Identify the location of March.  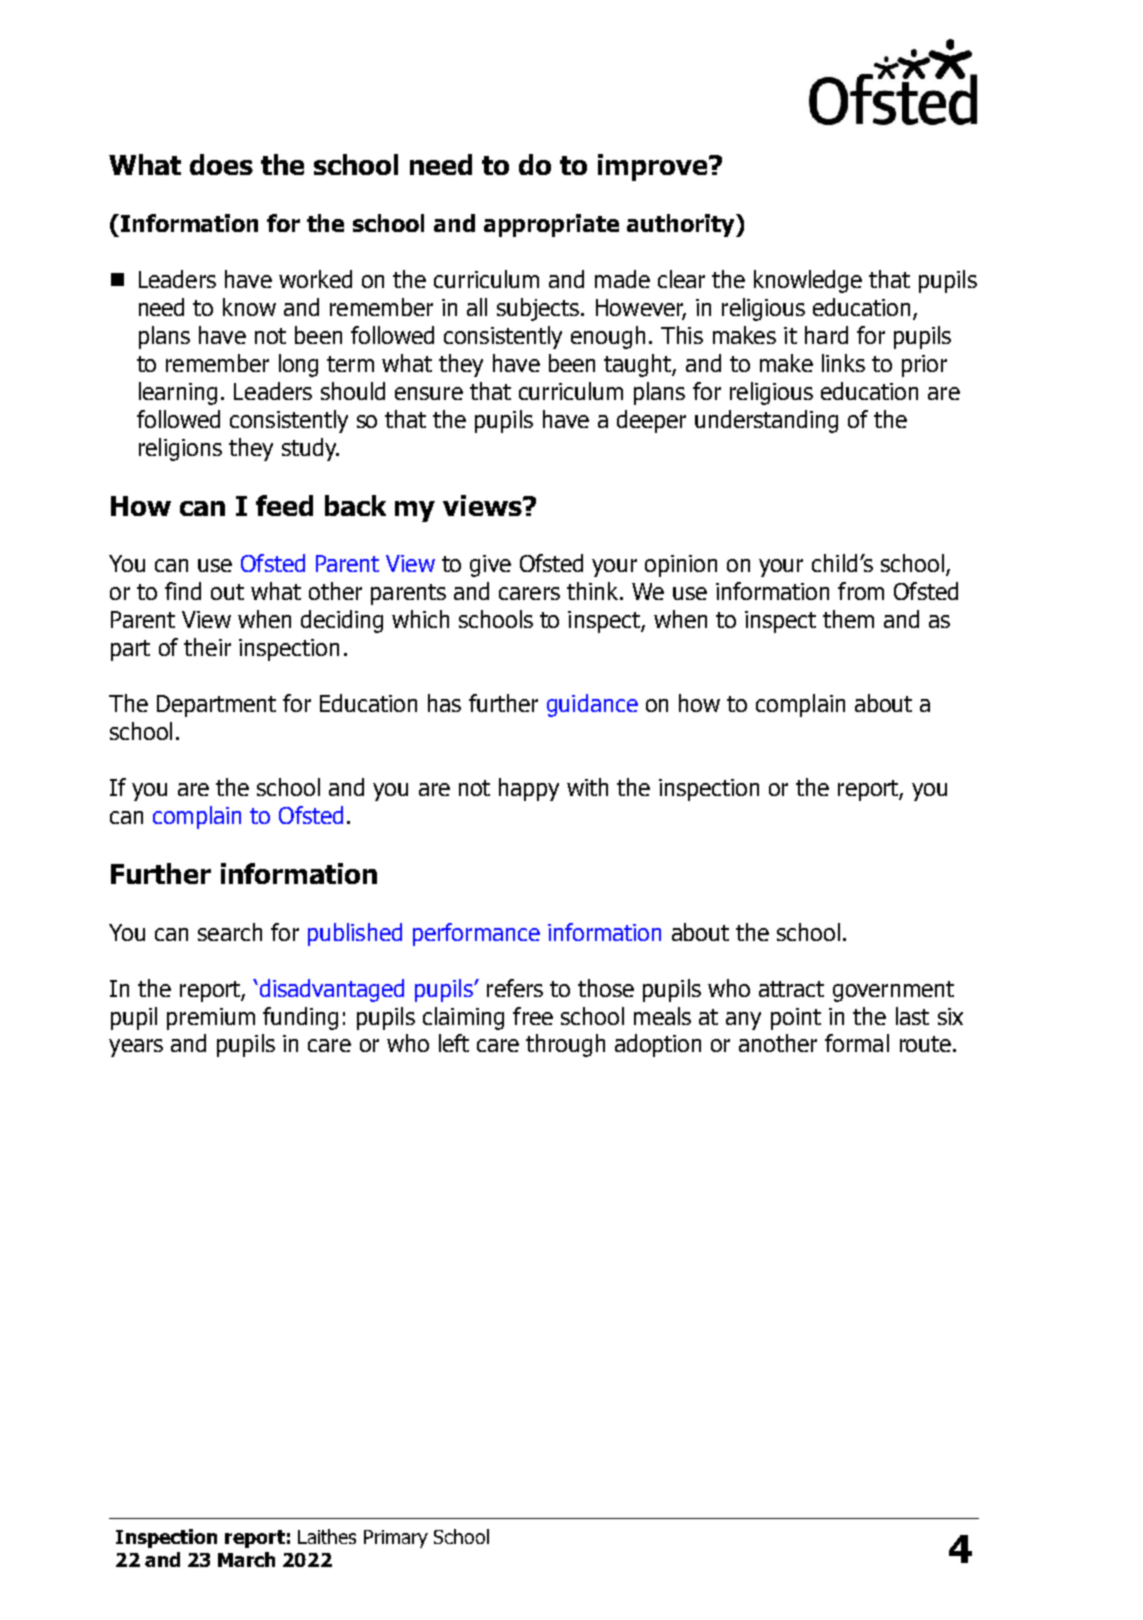
(246, 1559).
